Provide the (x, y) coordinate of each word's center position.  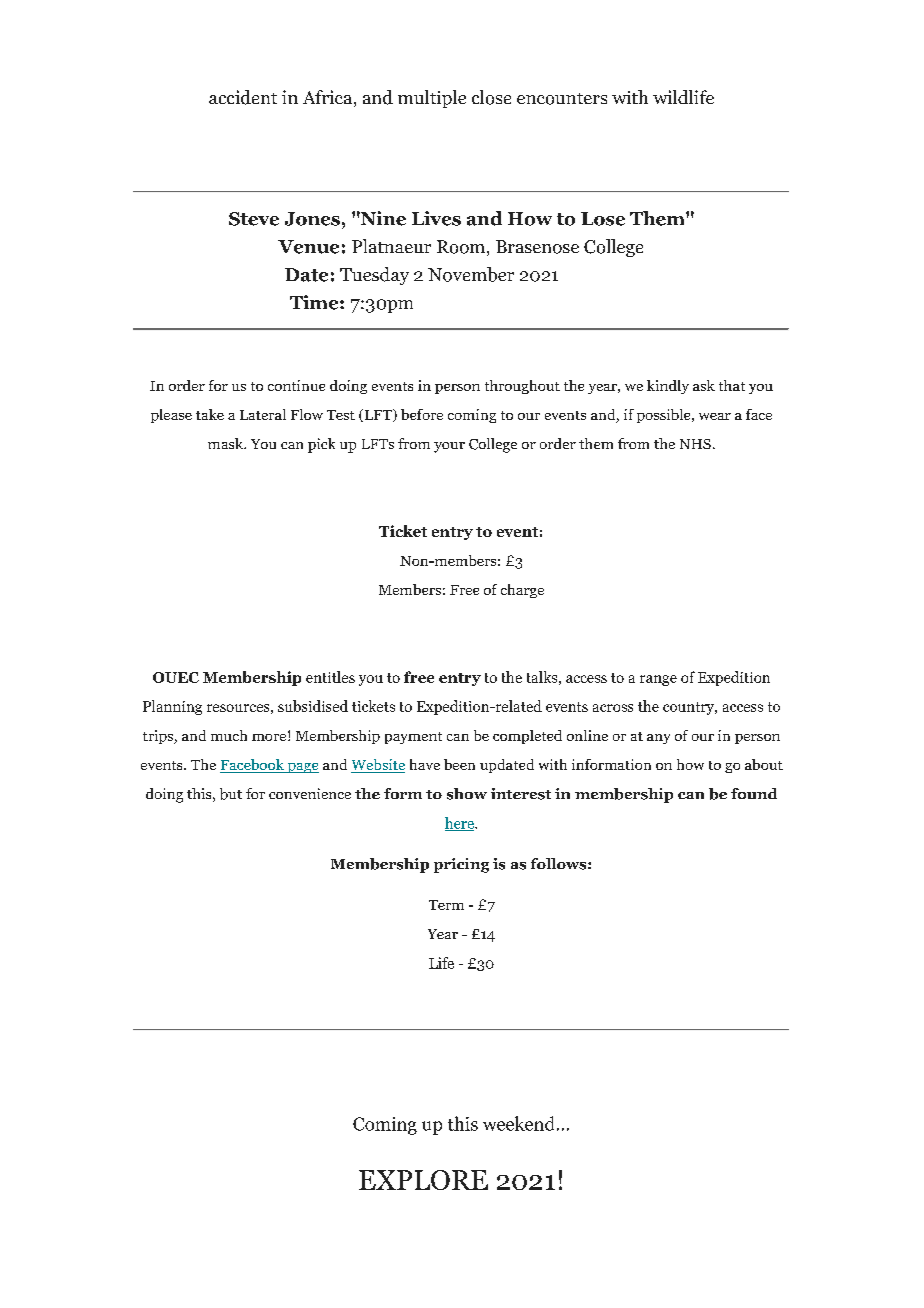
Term (446, 905)
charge (522, 591)
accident (243, 97)
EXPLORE (423, 1180)
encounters (562, 99)
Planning (172, 707)
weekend (518, 1123)
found (754, 793)
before (422, 414)
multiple (432, 99)
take (210, 414)
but (231, 794)
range (658, 680)
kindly (668, 387)
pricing (461, 865)
